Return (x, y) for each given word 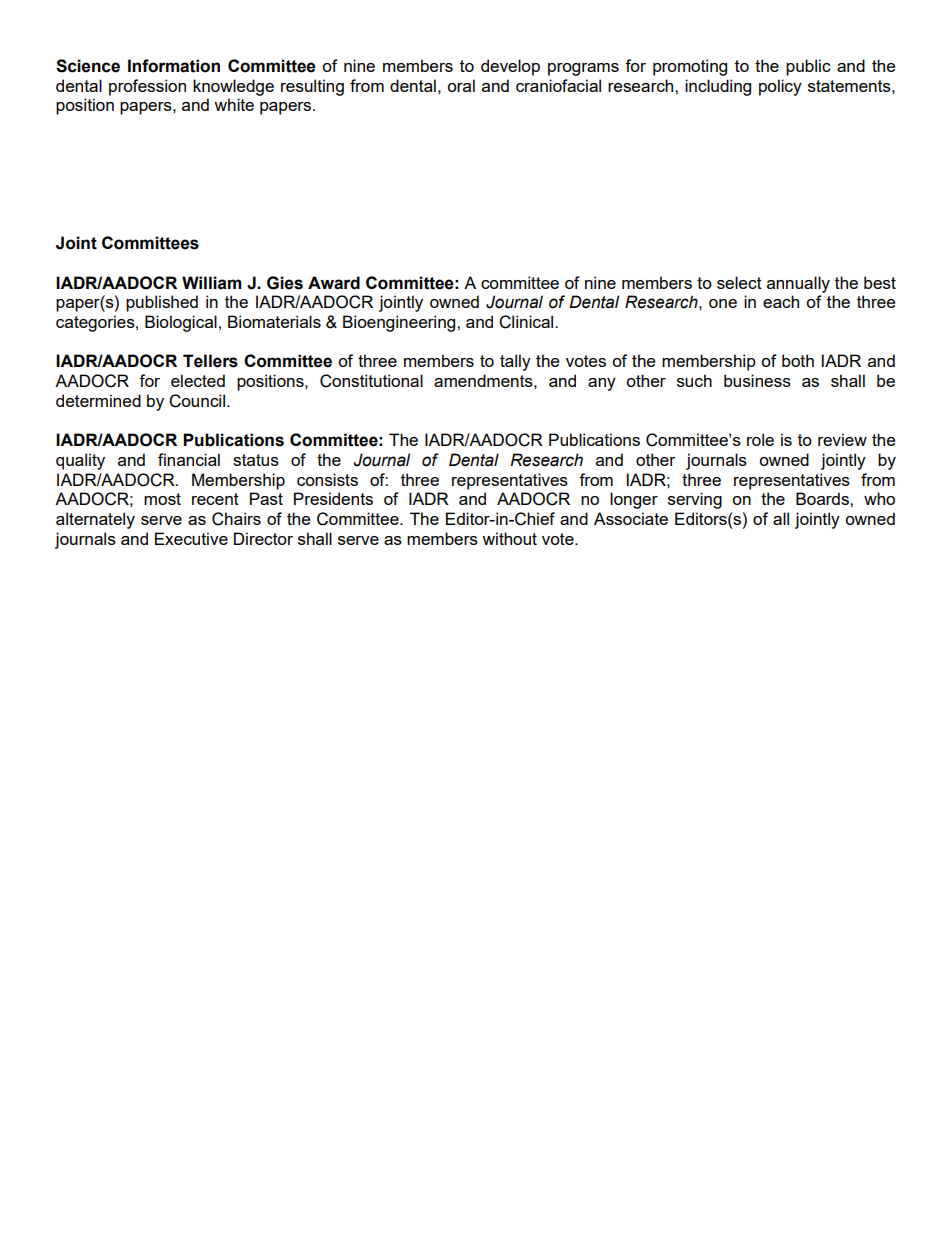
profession (147, 87)
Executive (191, 538)
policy (780, 87)
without (509, 538)
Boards (823, 498)
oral (461, 85)
